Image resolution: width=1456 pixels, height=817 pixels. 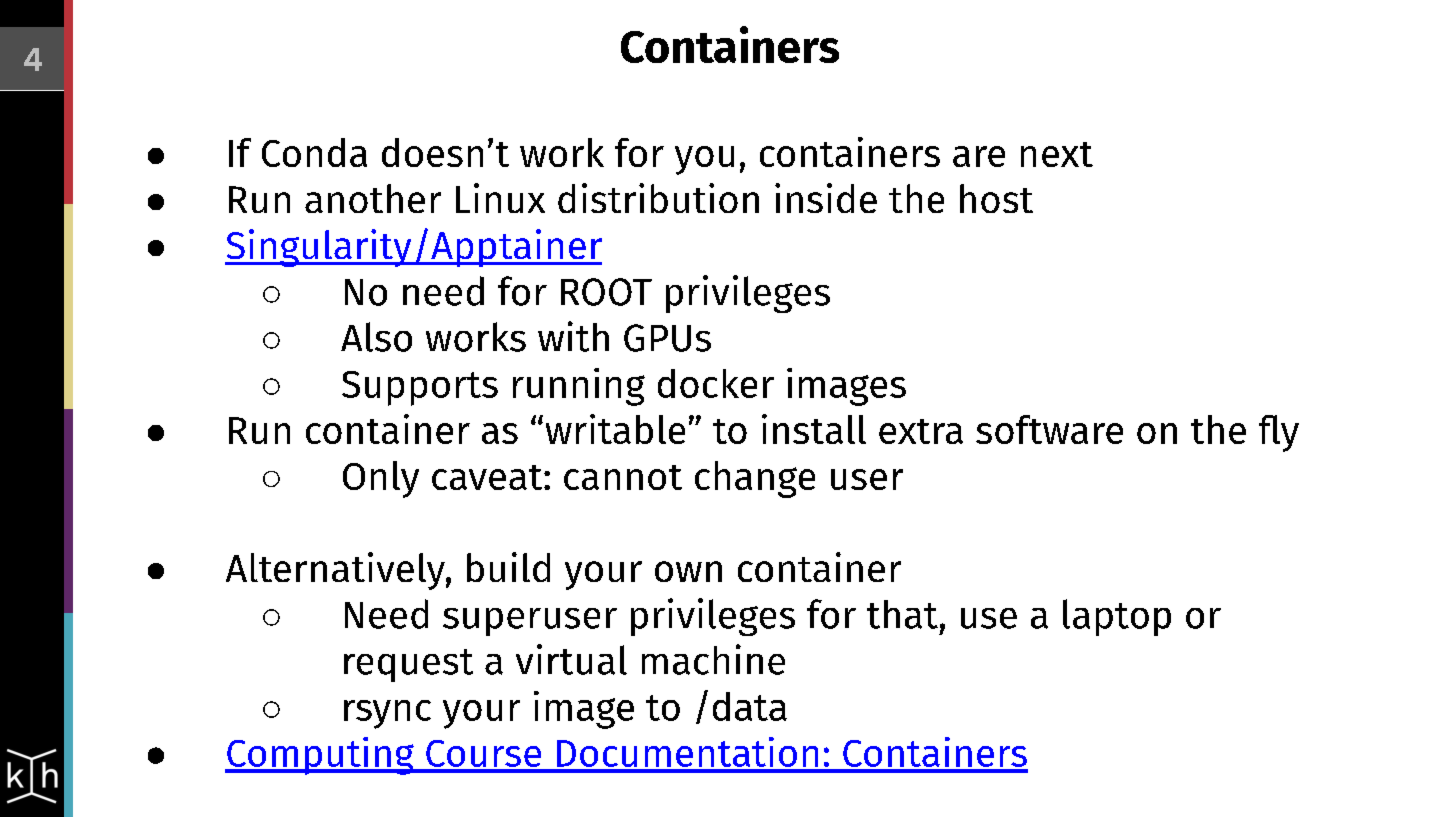 What do you see at coordinates (387, 714) in the document?
I see `rsync` at bounding box center [387, 714].
